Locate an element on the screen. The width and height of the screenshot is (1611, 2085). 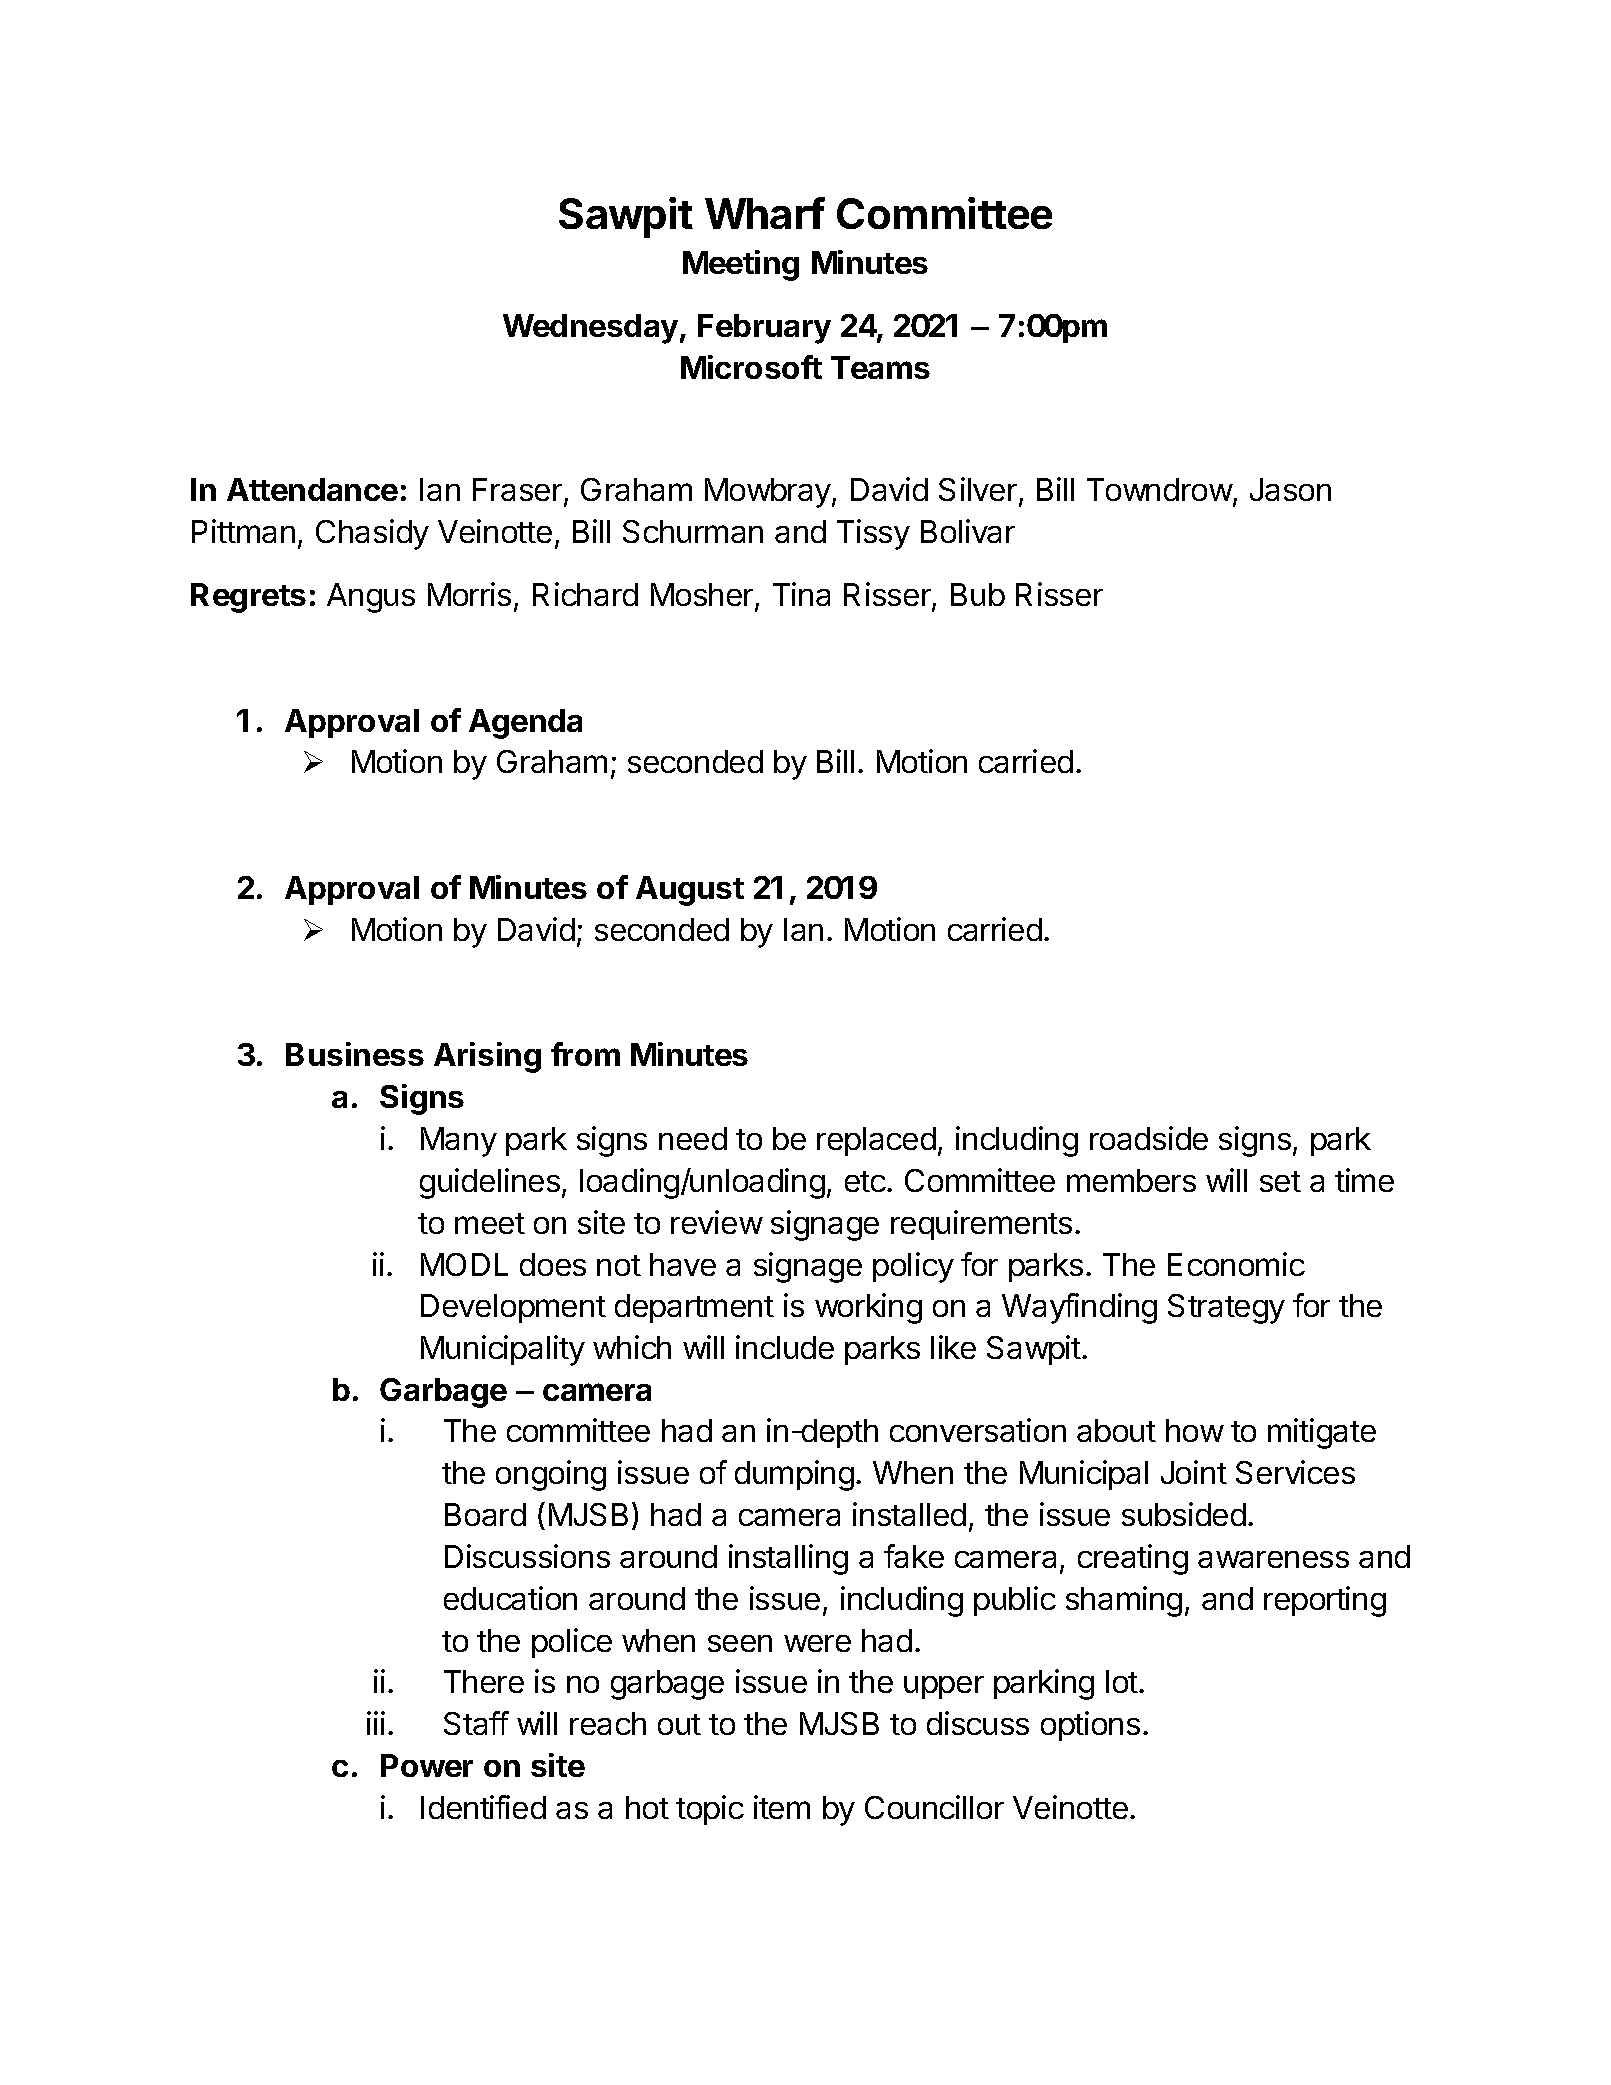
options is located at coordinates (1090, 1726).
